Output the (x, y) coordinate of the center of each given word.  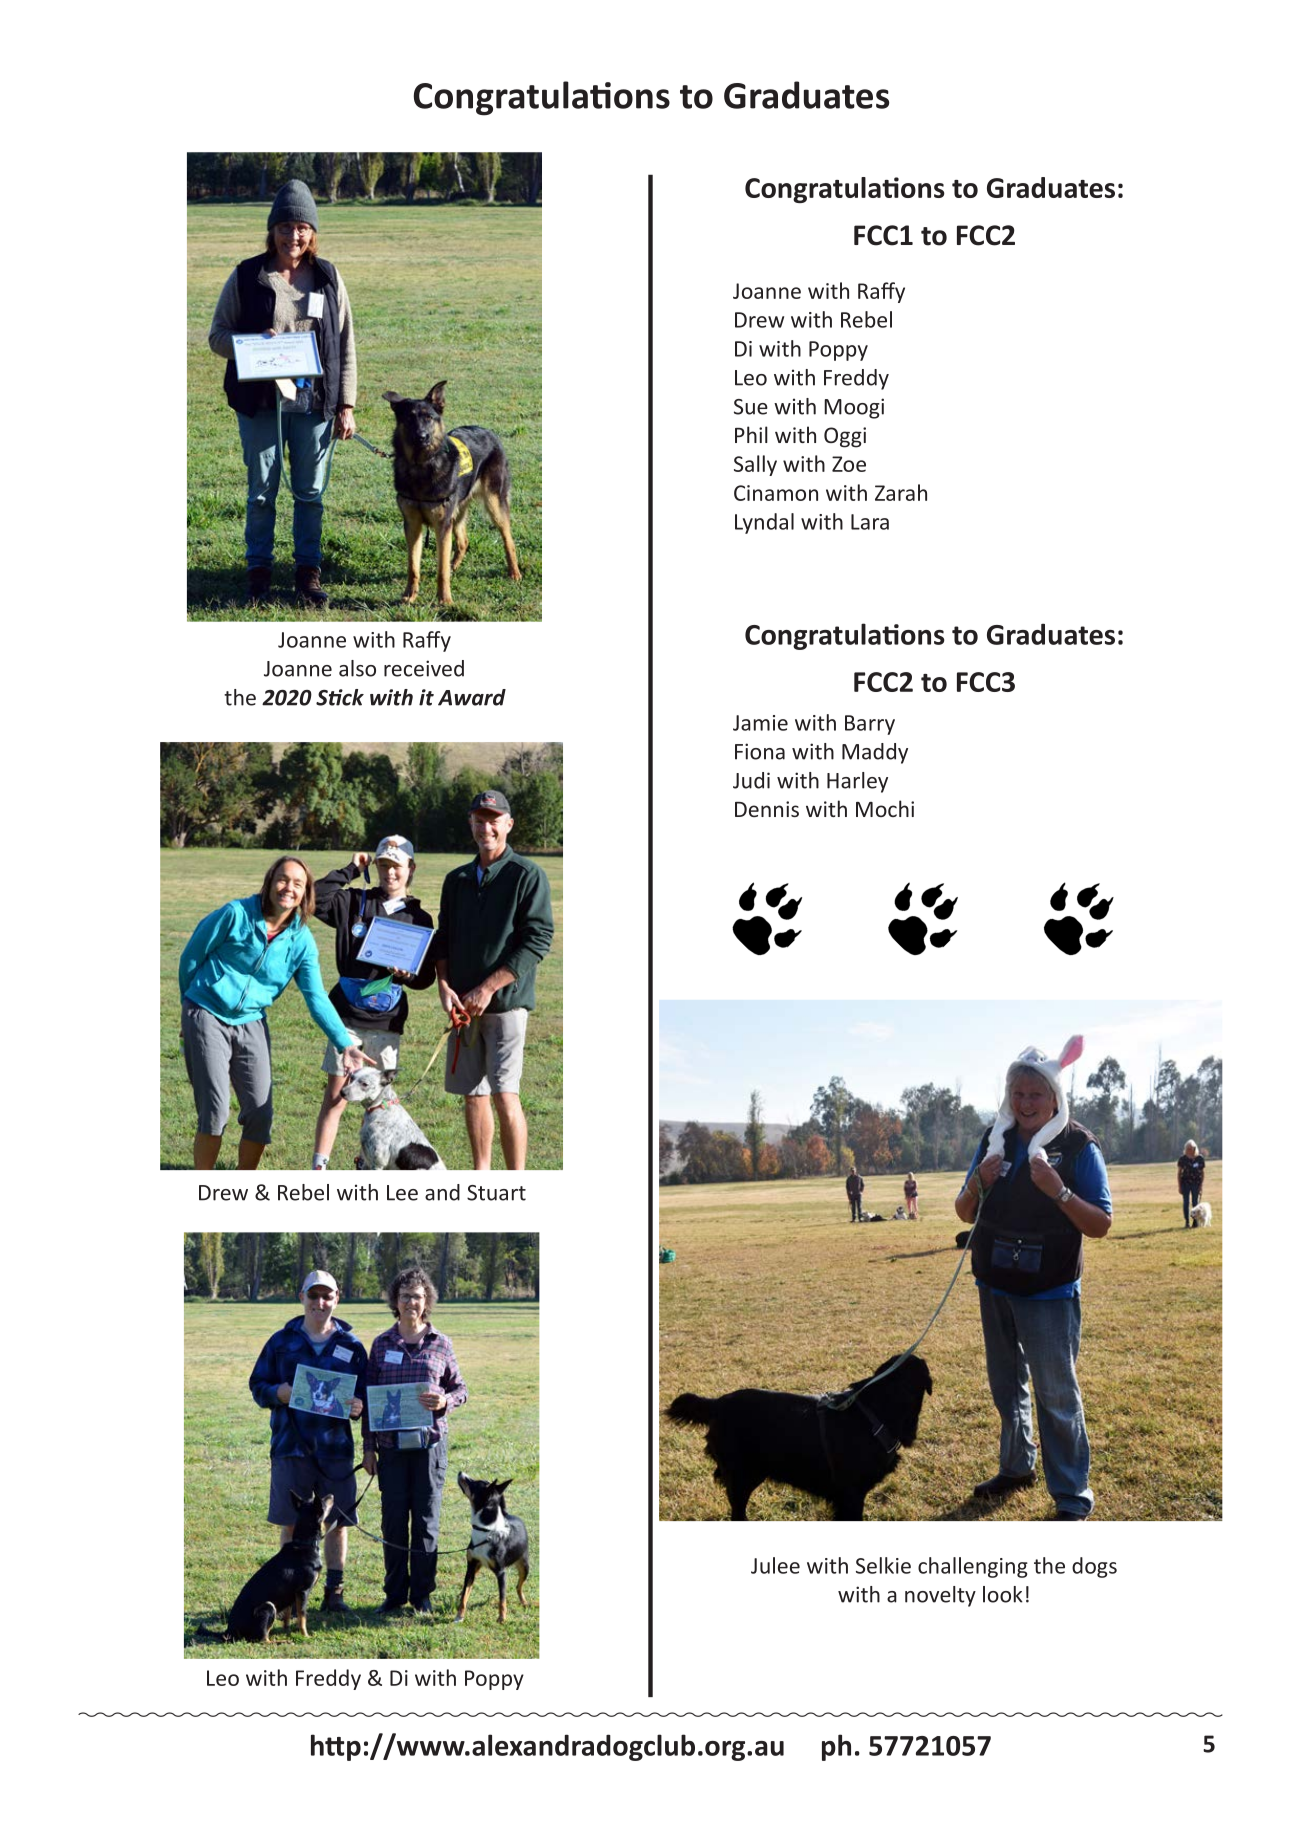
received (424, 668)
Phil (751, 434)
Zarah (901, 492)
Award (472, 697)
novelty (940, 1596)
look (1003, 1594)
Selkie (883, 1565)
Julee (775, 1565)
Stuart (496, 1193)
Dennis (767, 809)
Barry (870, 725)
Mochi (885, 808)
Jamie (760, 723)
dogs (1094, 1567)
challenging (973, 1567)
